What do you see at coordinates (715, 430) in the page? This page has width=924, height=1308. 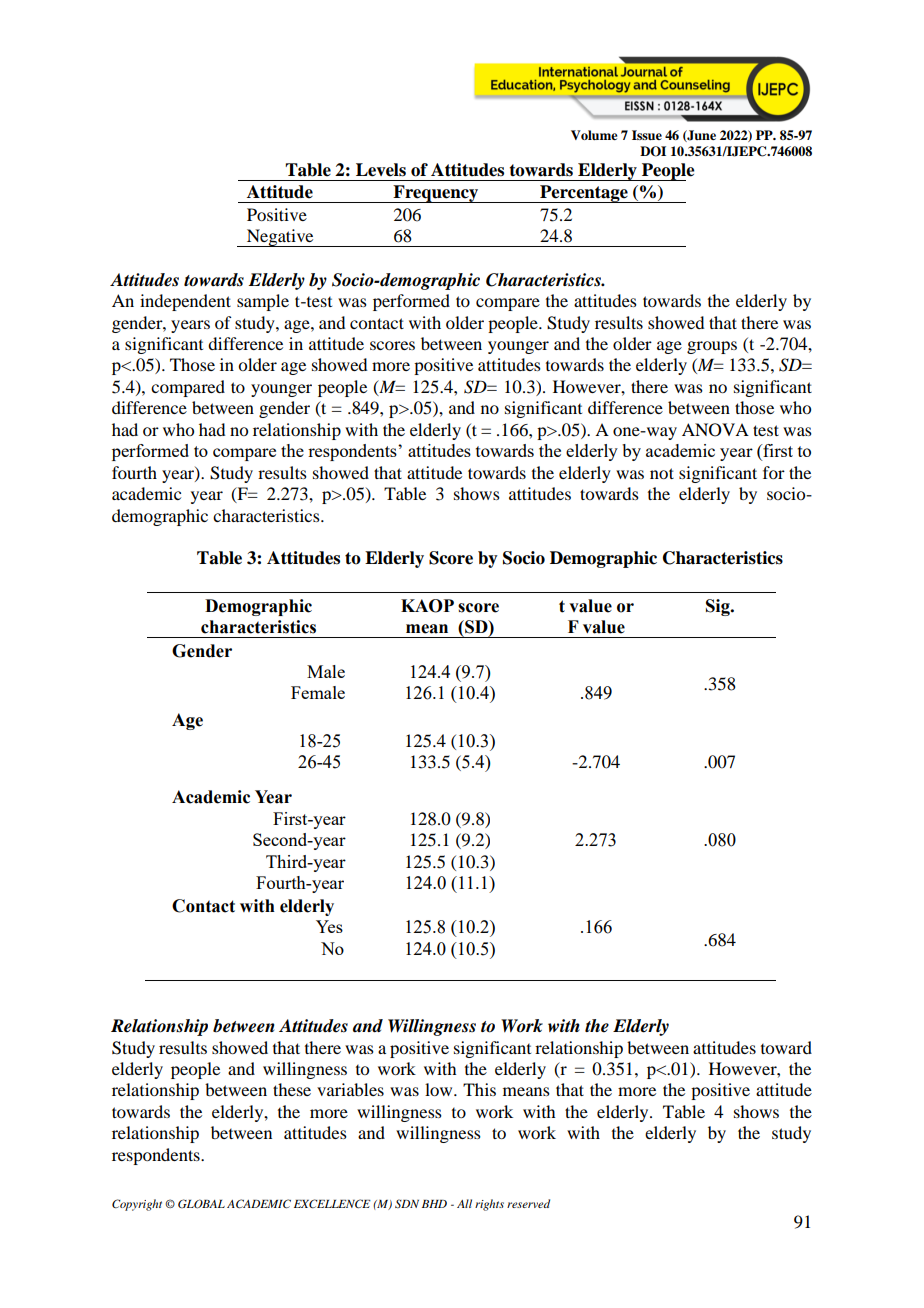 I see `ANOVA` at bounding box center [715, 430].
